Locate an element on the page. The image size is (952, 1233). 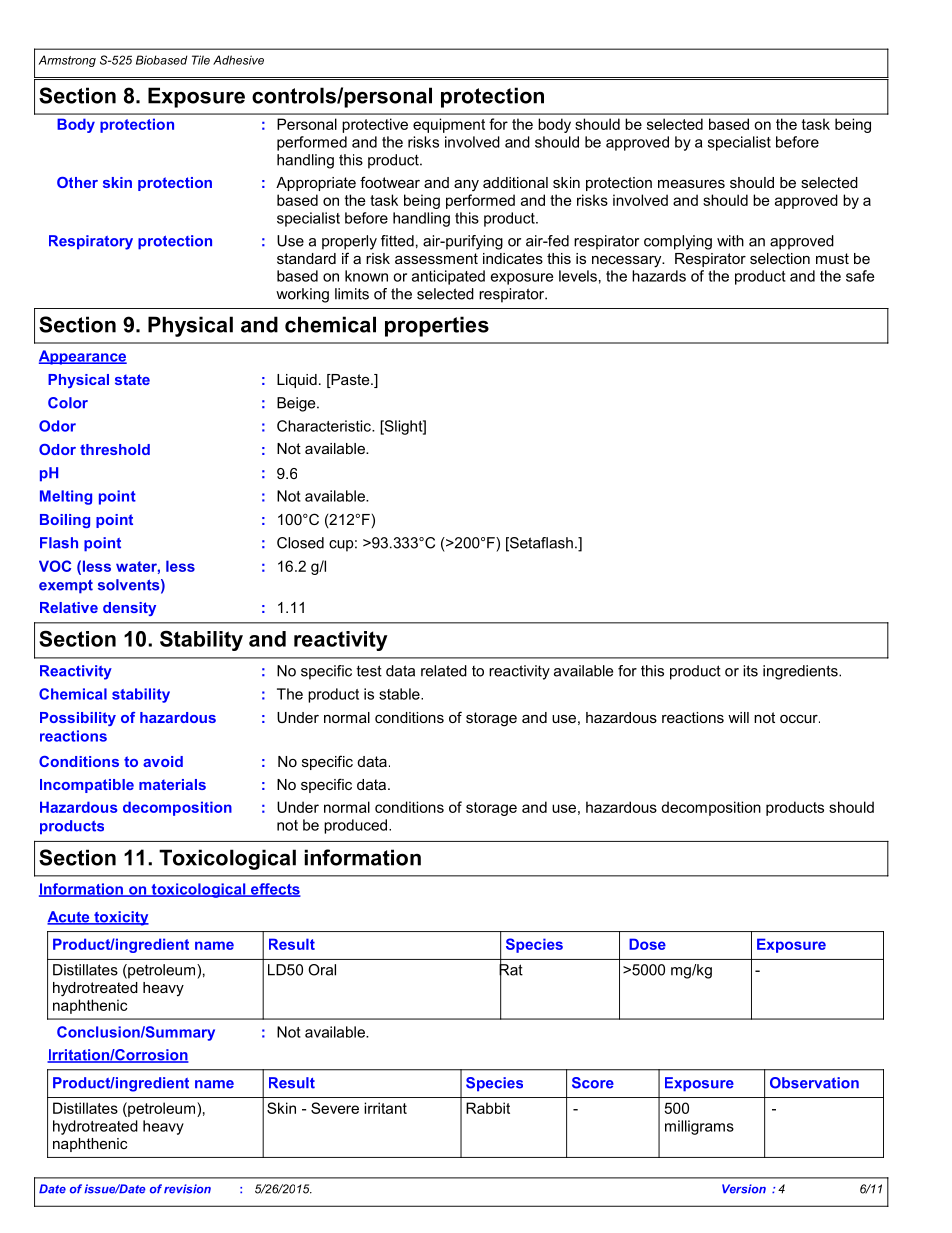
Oral is located at coordinates (322, 970).
